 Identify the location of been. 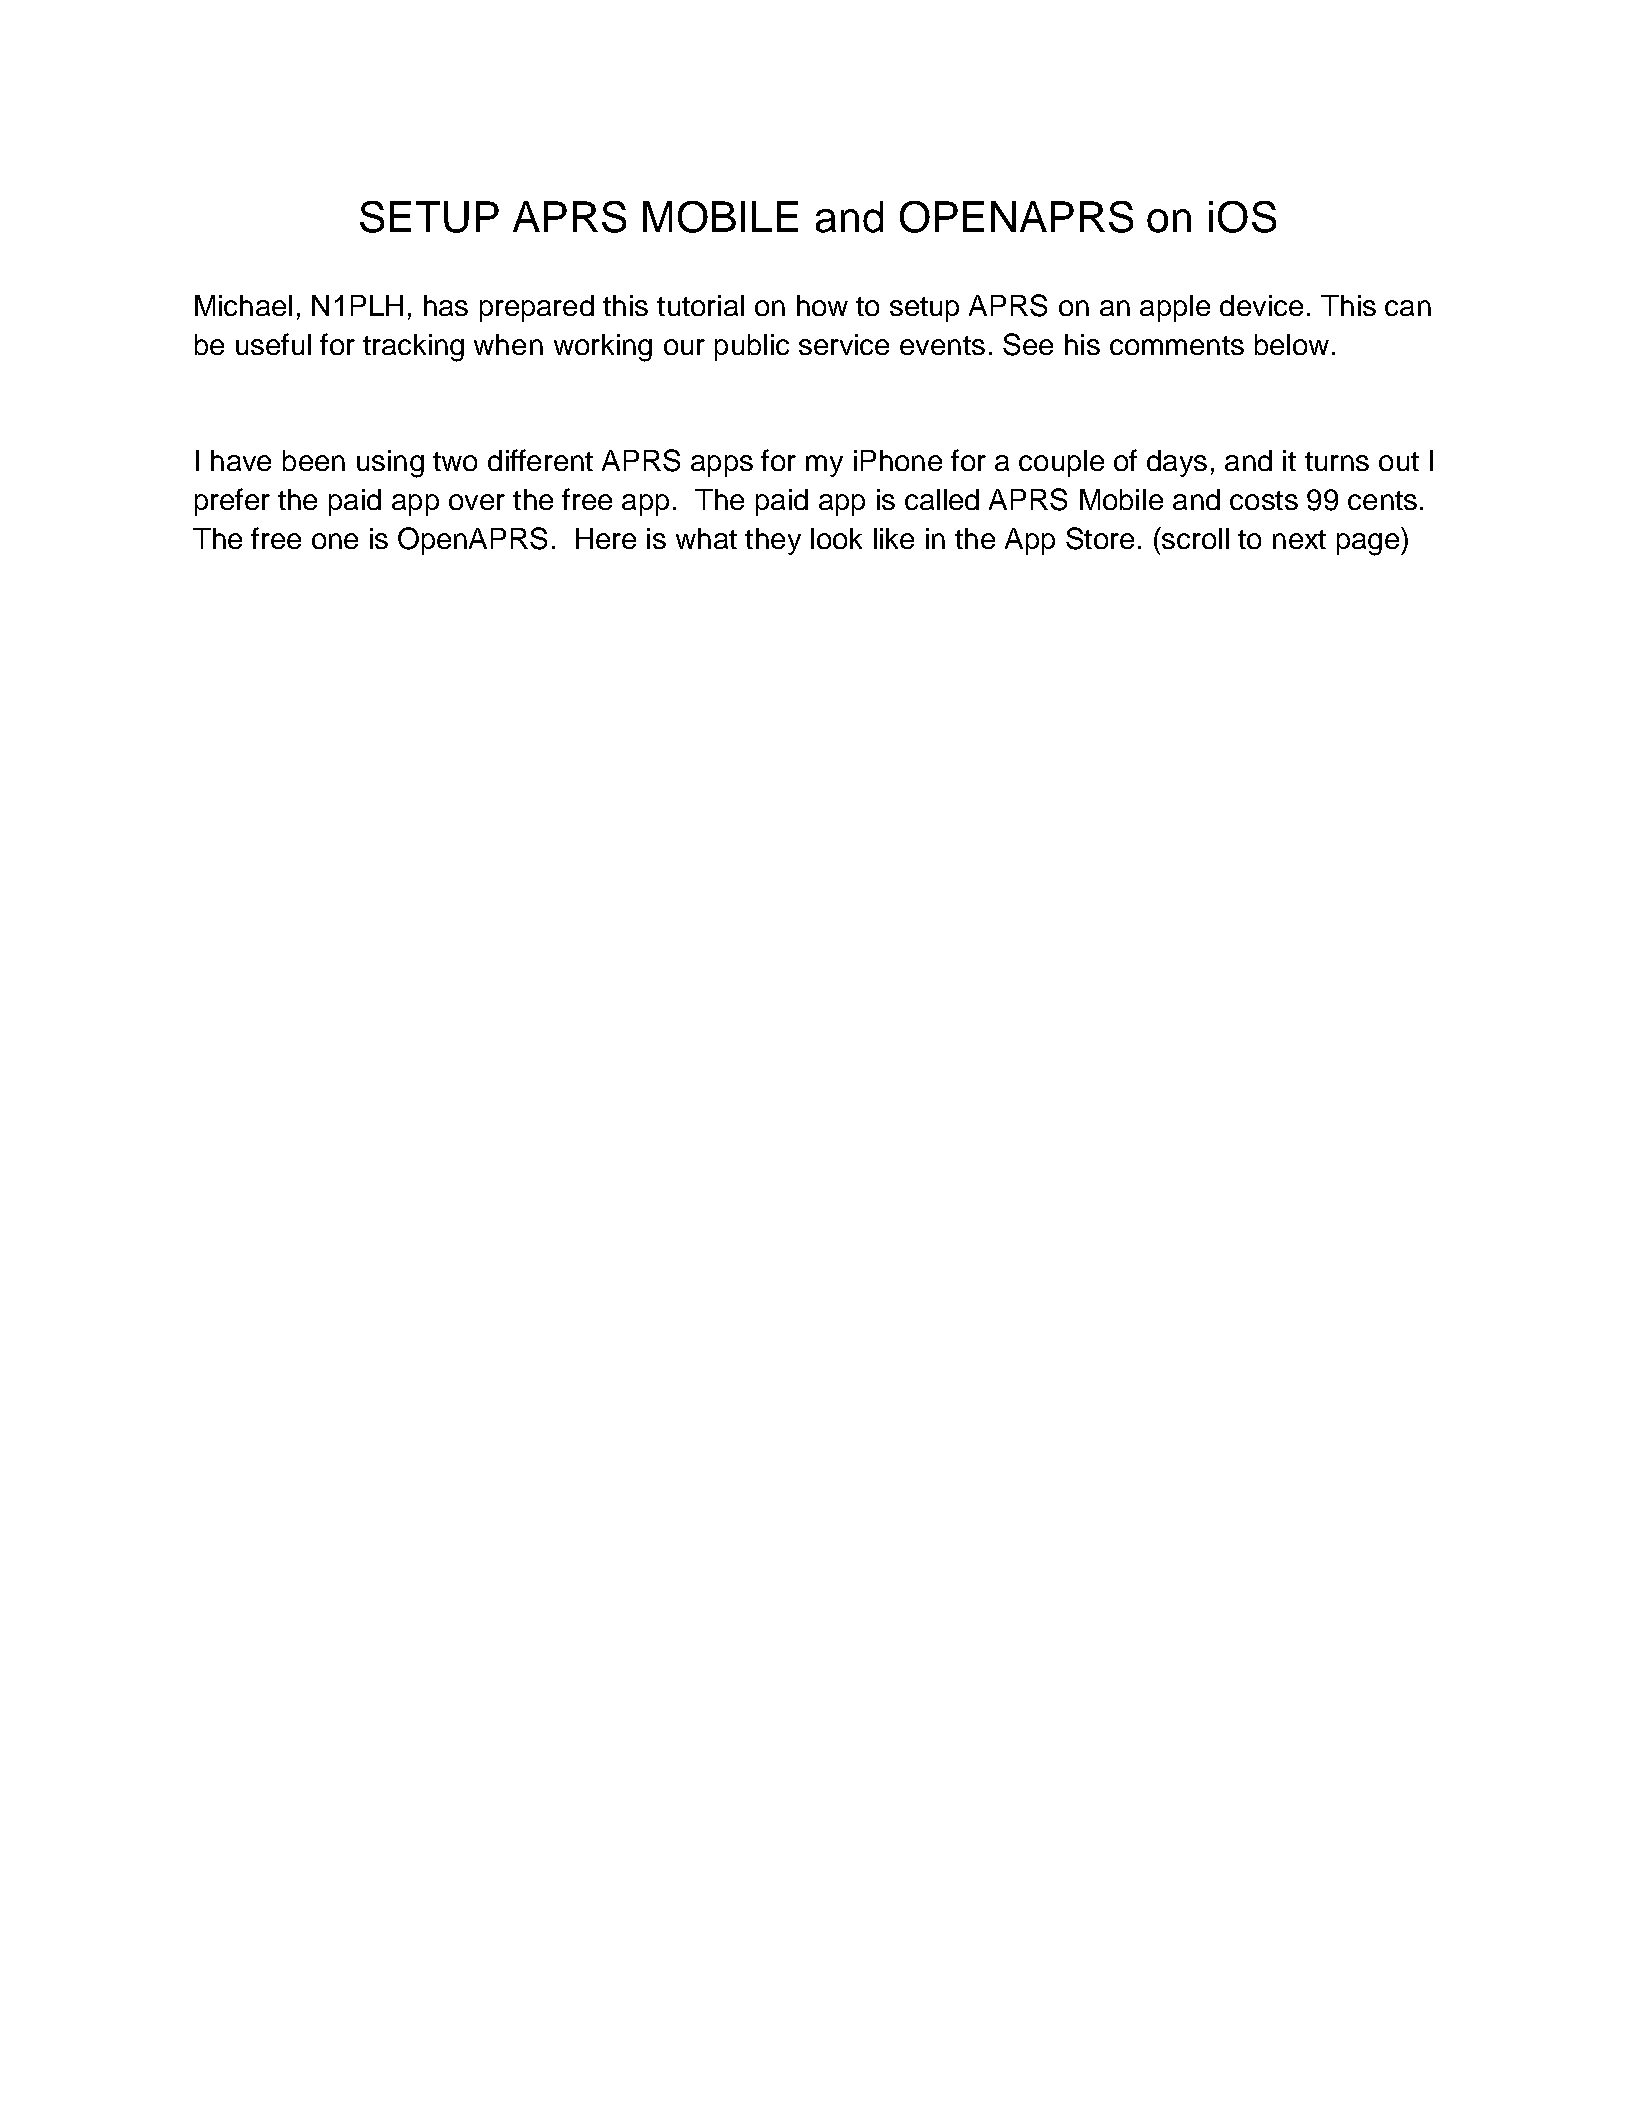
(314, 460).
